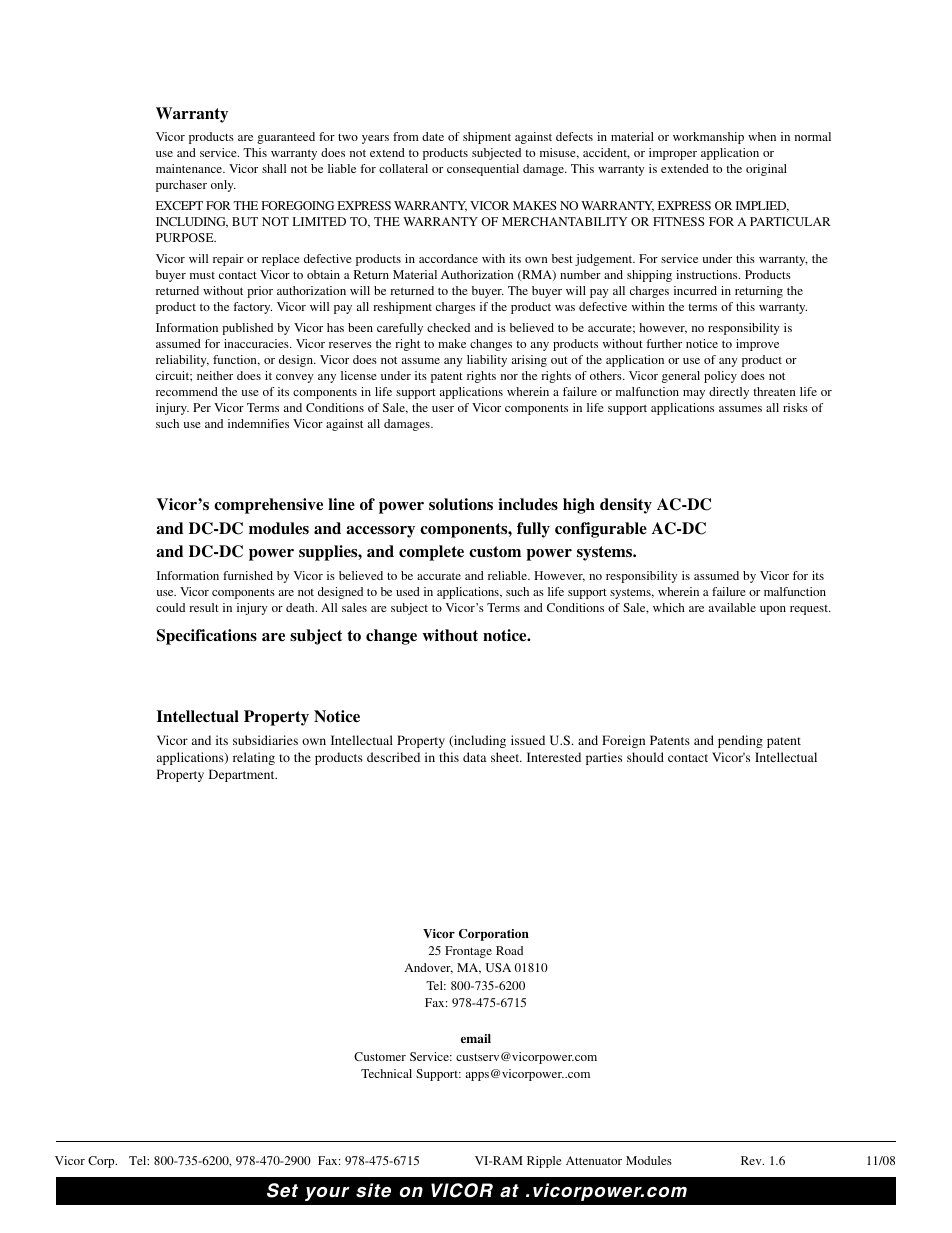 The height and width of the screenshot is (1233, 952). I want to click on Technical, so click(386, 1073).
